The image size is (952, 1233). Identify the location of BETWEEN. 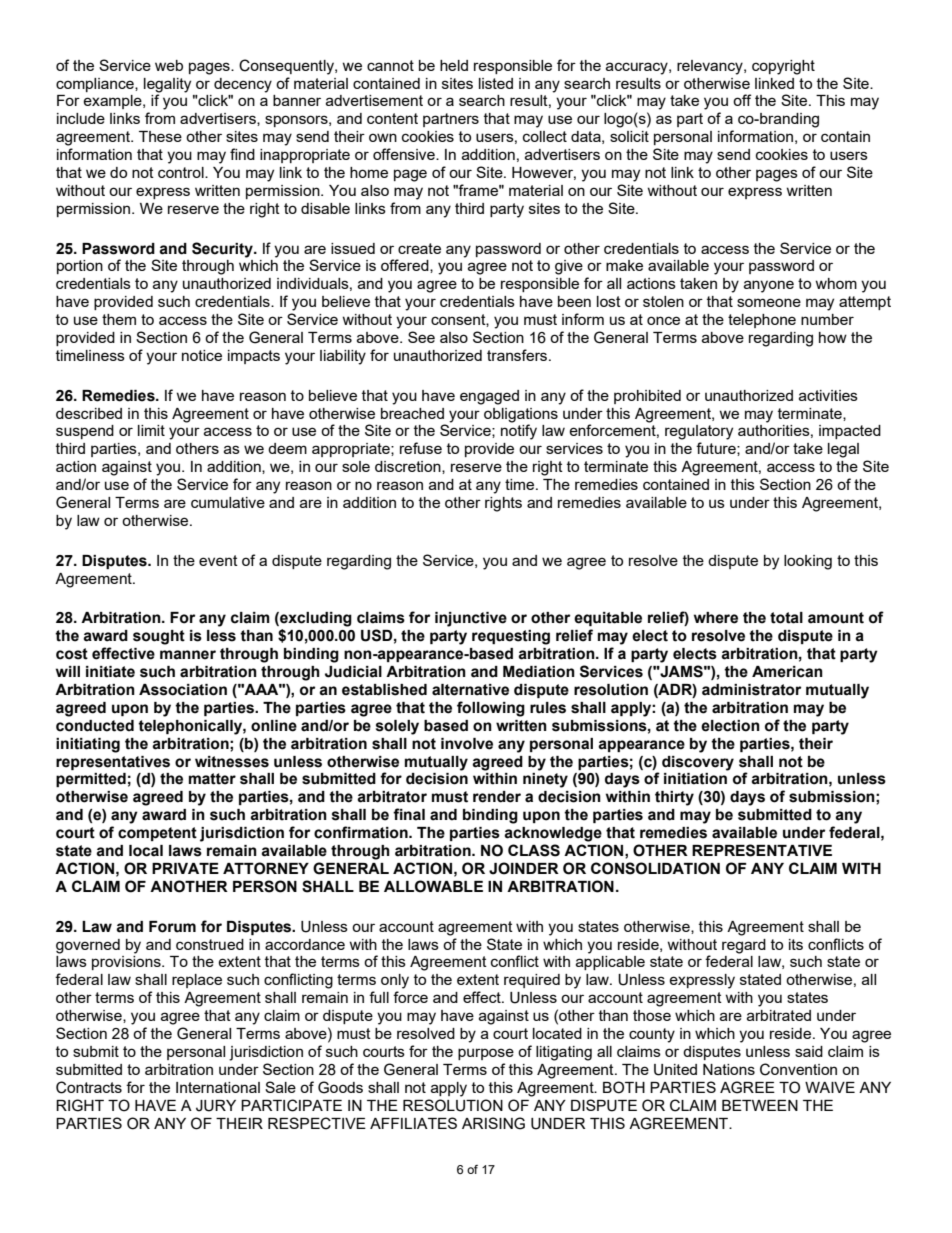
(760, 1105).
